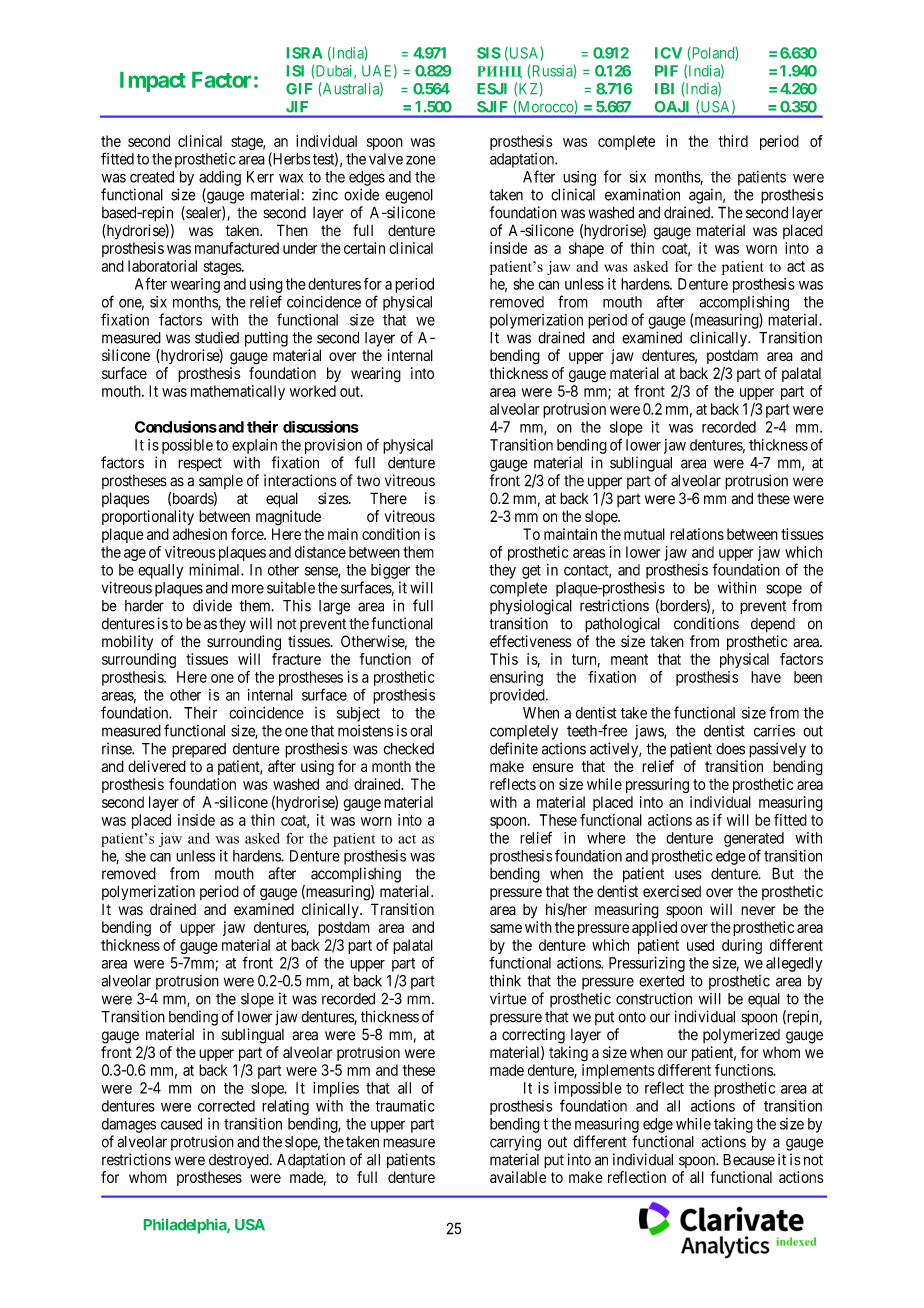 The width and height of the screenshot is (924, 1308). What do you see at coordinates (421, 160) in the screenshot?
I see `zone` at bounding box center [421, 160].
